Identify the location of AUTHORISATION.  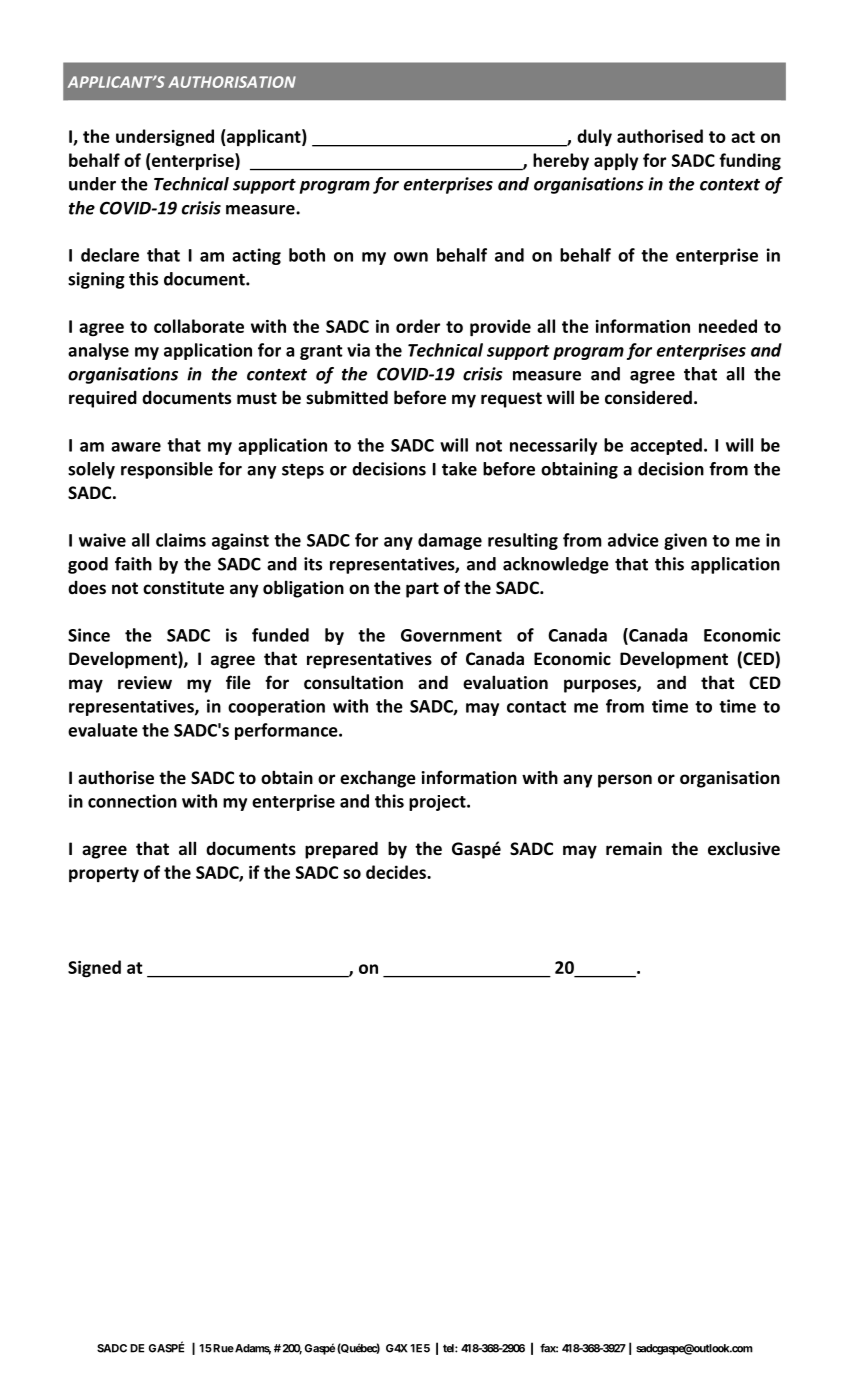
(232, 82).
